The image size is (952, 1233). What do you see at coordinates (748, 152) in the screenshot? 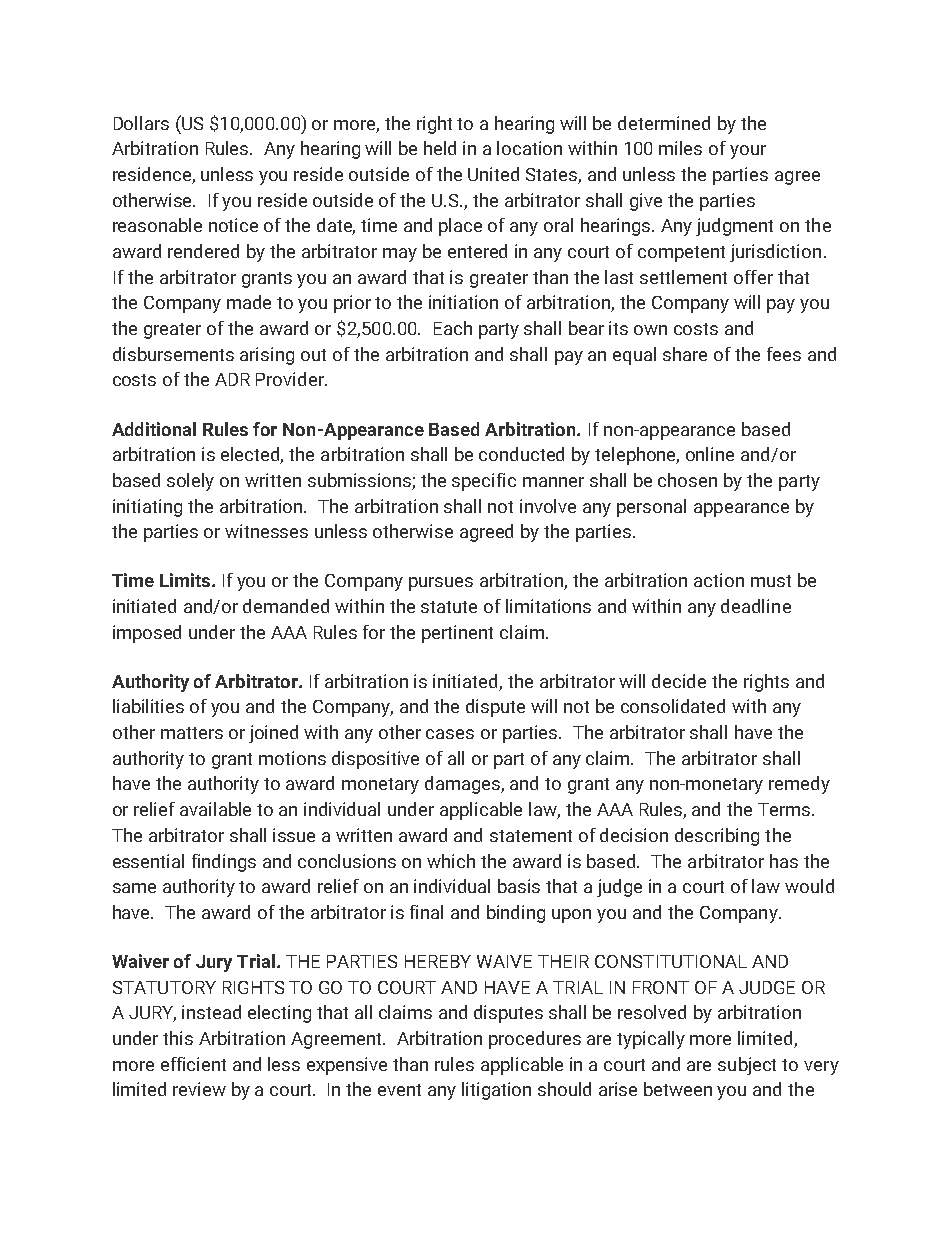
I see `your` at bounding box center [748, 152].
